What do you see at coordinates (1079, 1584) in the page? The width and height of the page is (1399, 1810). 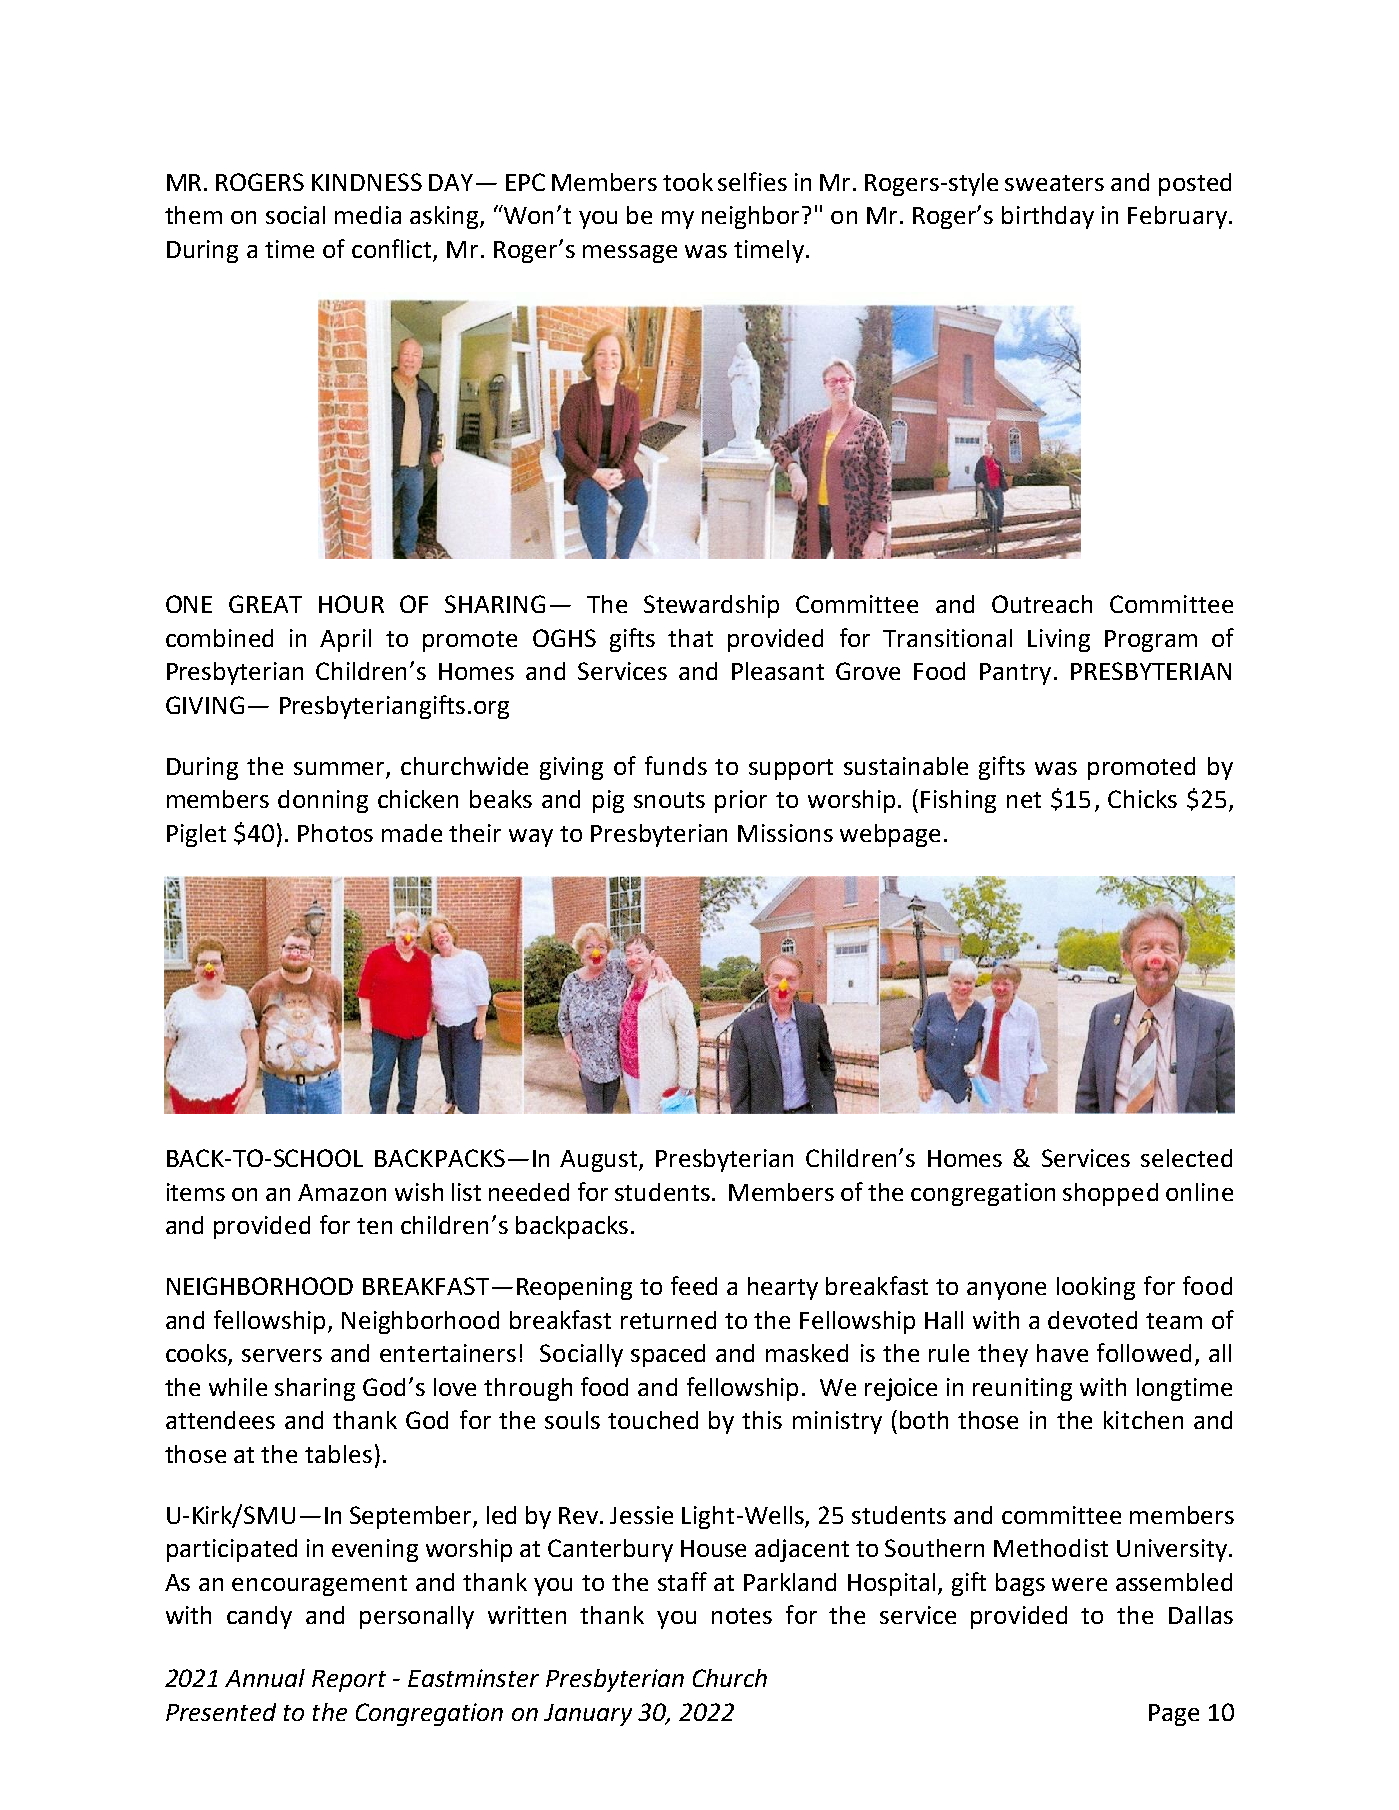 I see `were` at bounding box center [1079, 1584].
